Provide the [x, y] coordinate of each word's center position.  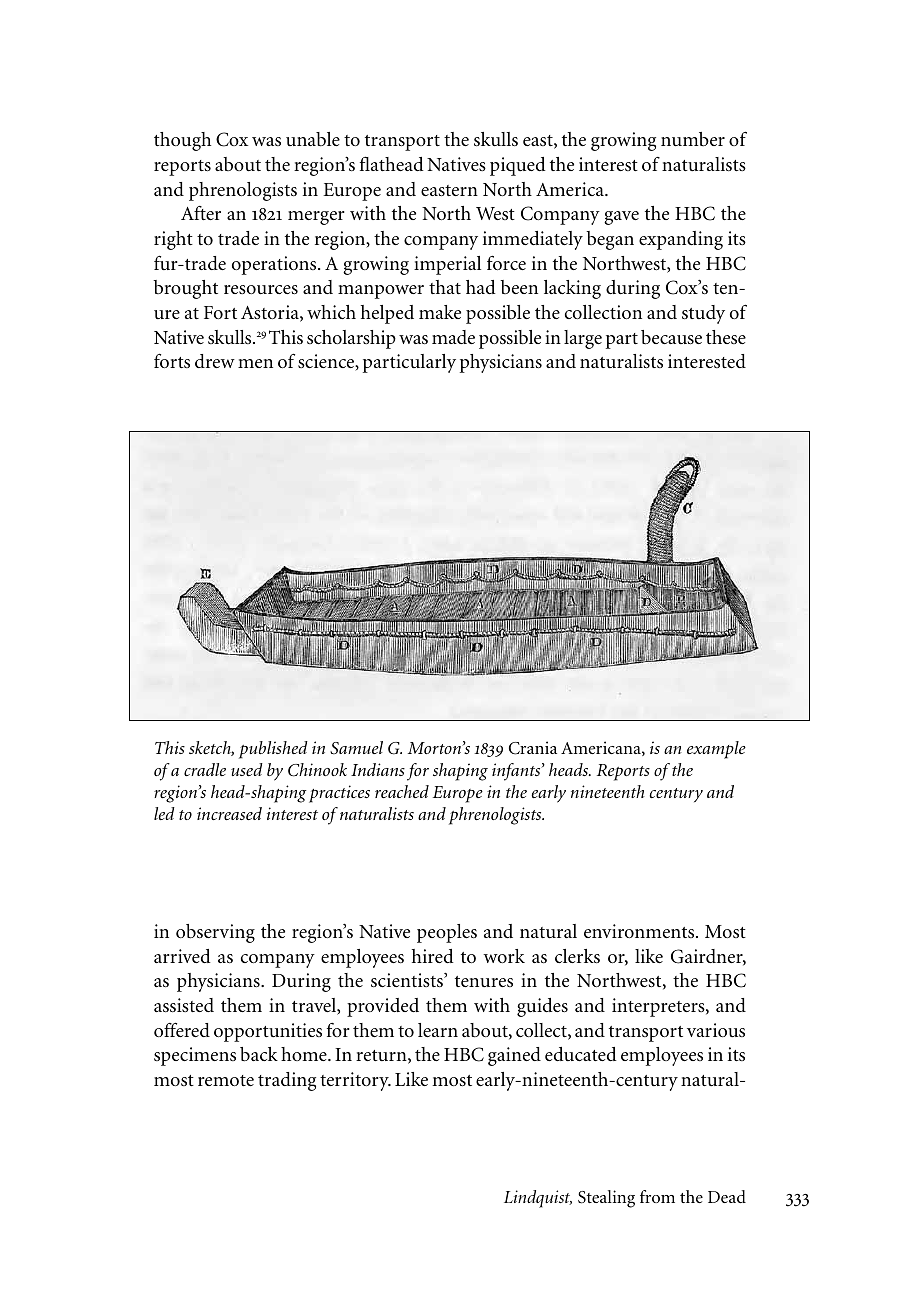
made [453, 337]
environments [640, 931]
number [693, 139]
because [671, 337]
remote [226, 1080]
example [716, 750]
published [273, 750]
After [201, 213]
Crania [533, 748]
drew [215, 361]
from [657, 1196]
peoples [447, 933]
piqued [518, 166]
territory [355, 1081]
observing [215, 933]
